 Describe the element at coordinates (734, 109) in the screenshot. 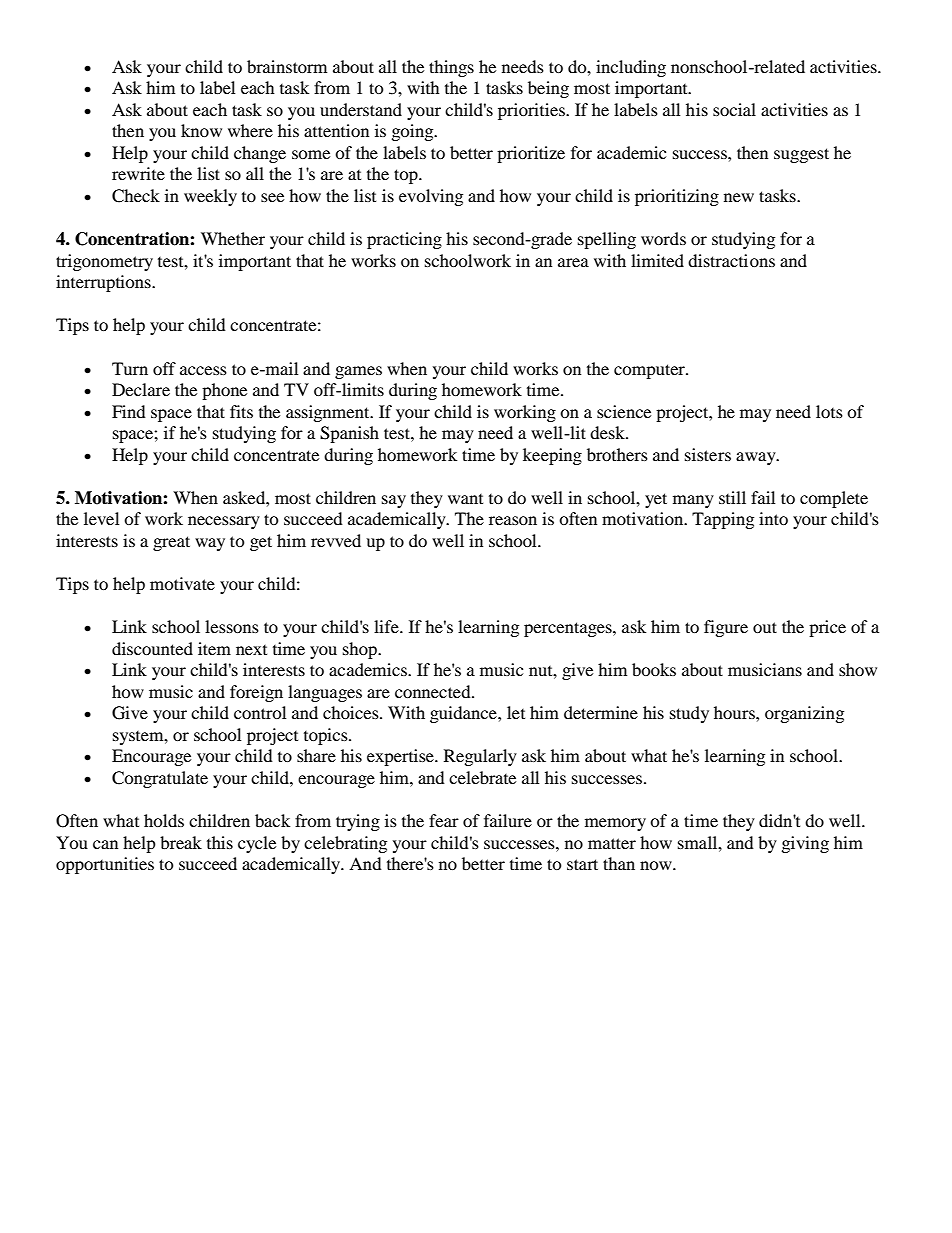

I see `social` at that location.
